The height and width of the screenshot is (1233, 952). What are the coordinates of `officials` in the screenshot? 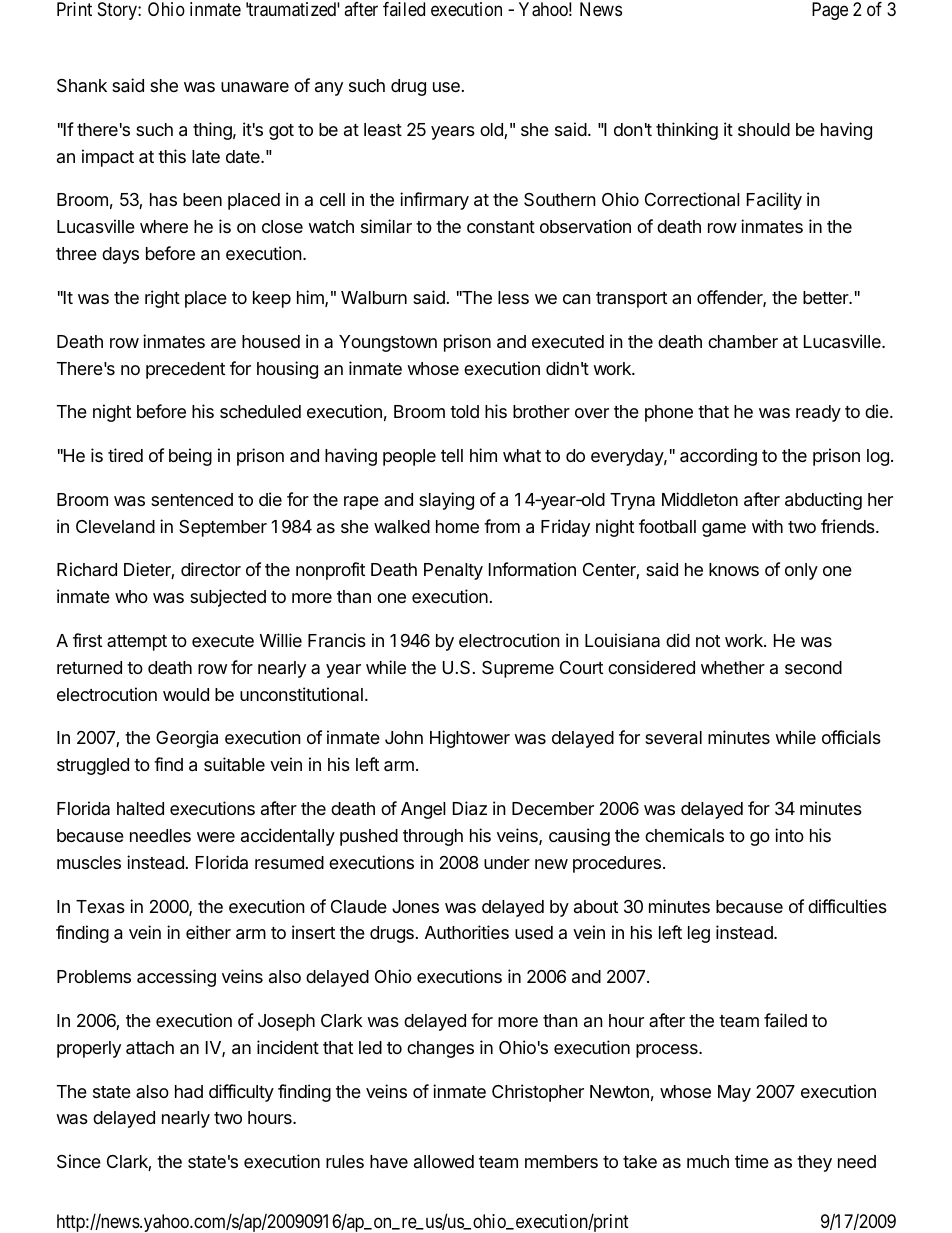 It's located at (851, 737).
